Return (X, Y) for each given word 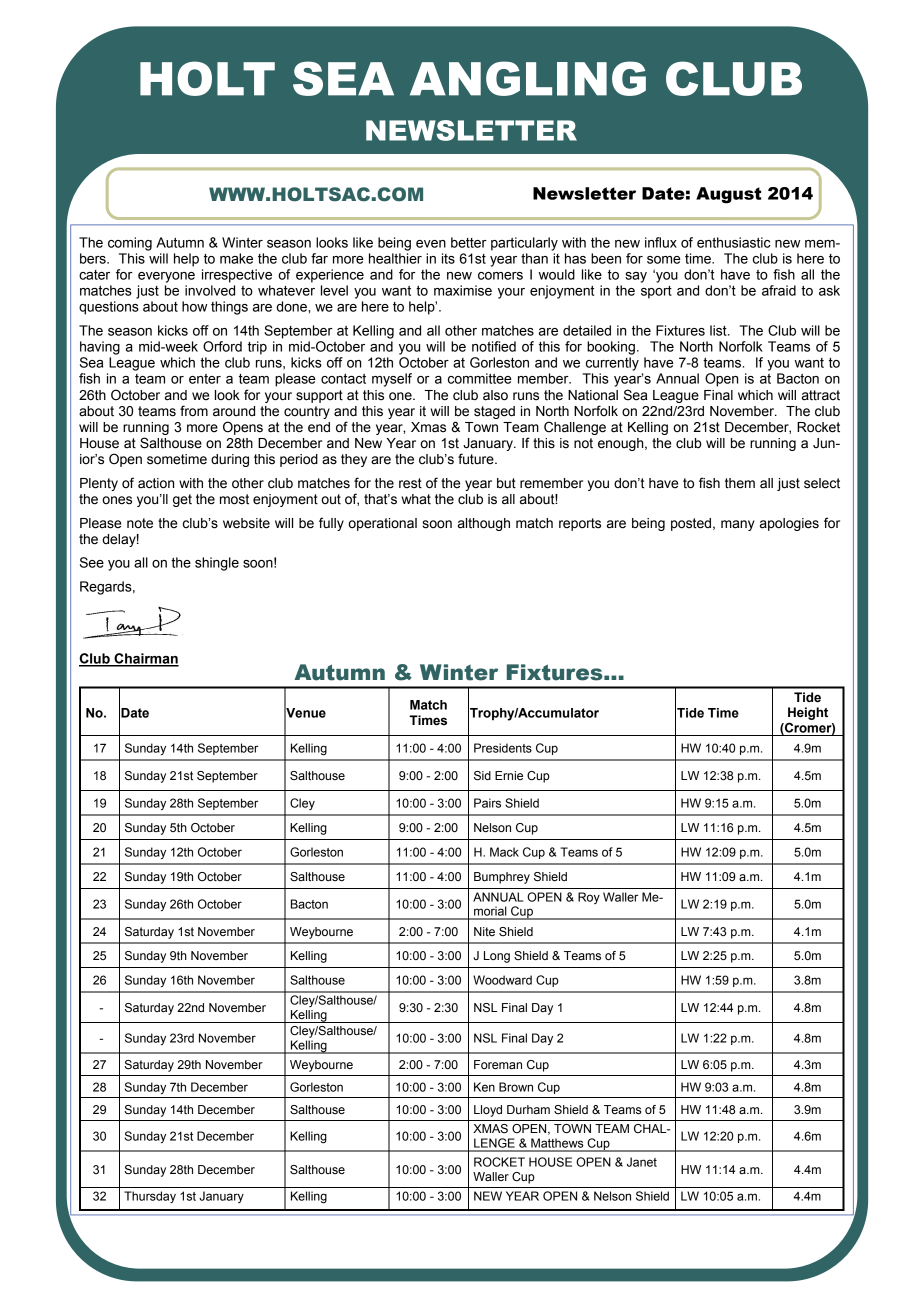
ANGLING (528, 78)
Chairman (145, 659)
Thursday (150, 1197)
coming (130, 244)
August (728, 195)
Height (808, 713)
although (484, 524)
